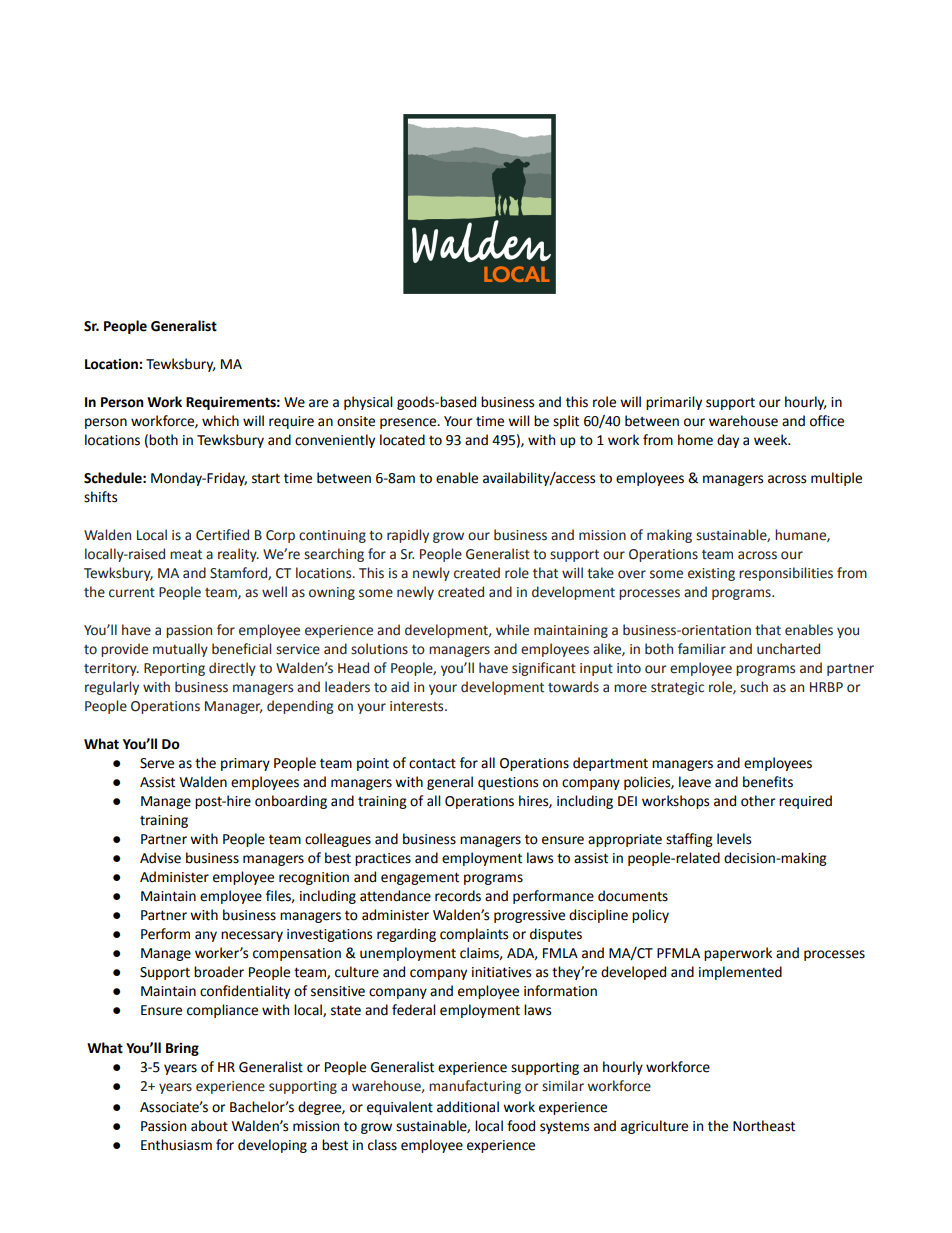  What do you see at coordinates (220, 421) in the document?
I see `which` at bounding box center [220, 421].
